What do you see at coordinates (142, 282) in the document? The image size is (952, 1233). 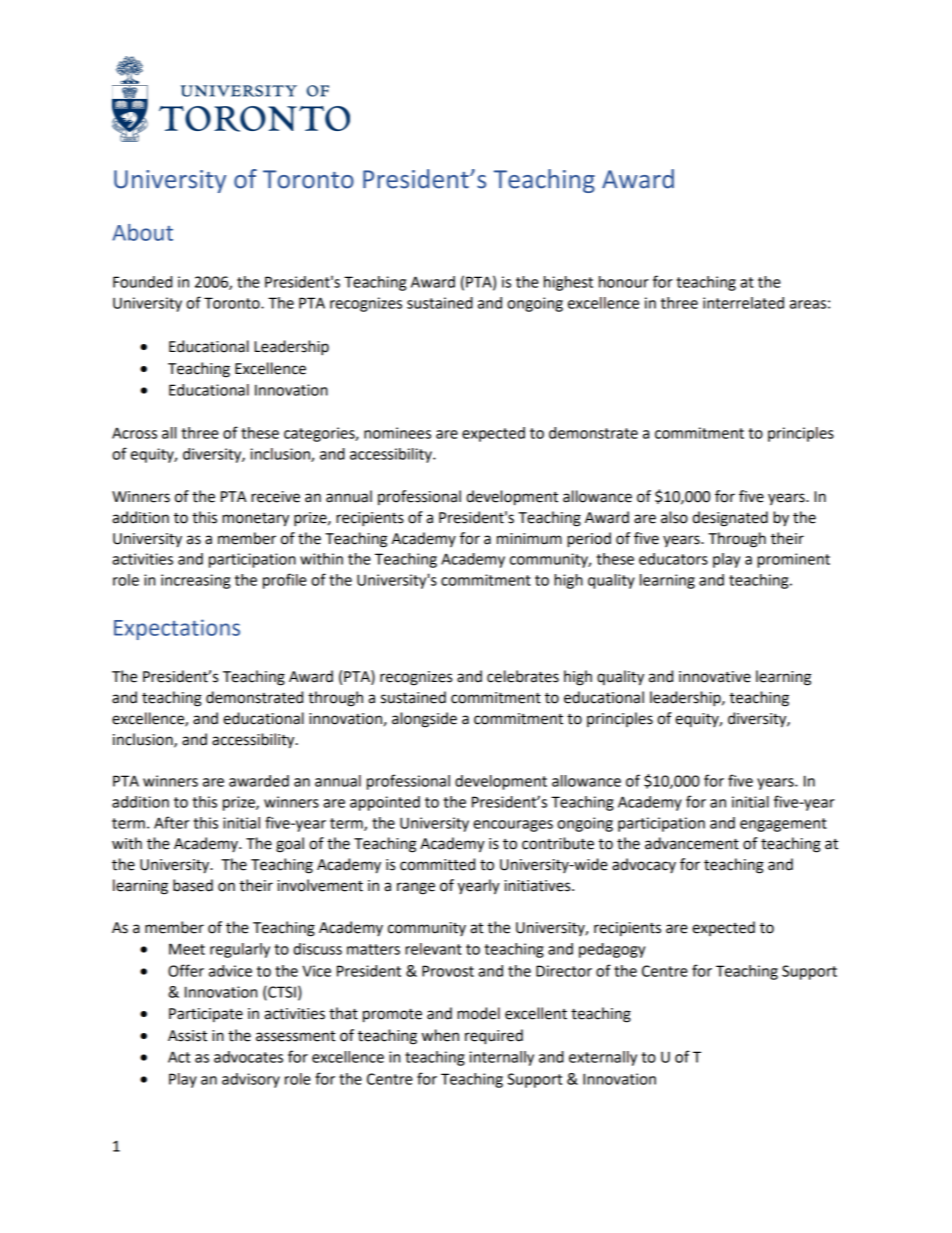 I see `Founded` at bounding box center [142, 282].
